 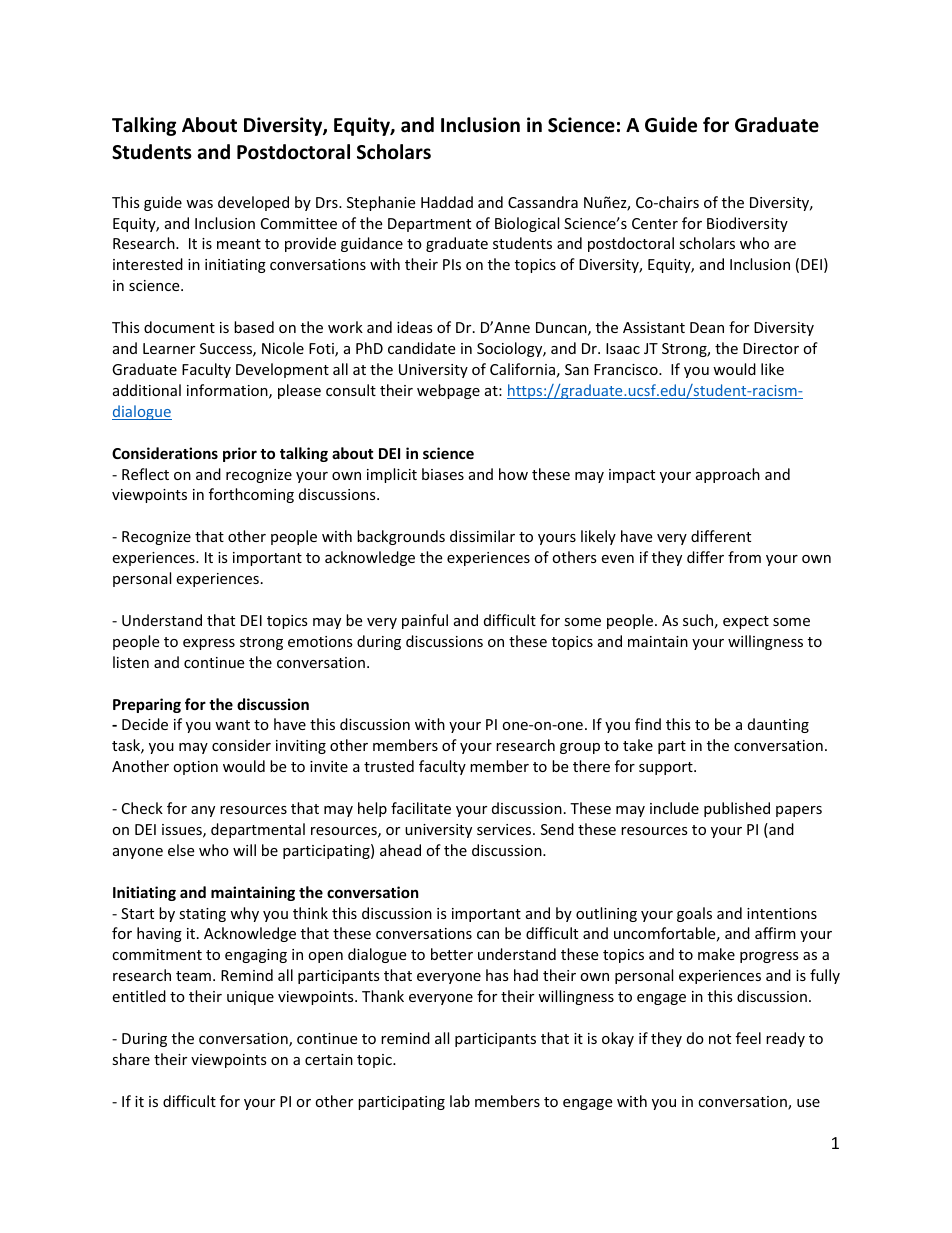 What do you see at coordinates (131, 1059) in the document?
I see `share` at bounding box center [131, 1059].
